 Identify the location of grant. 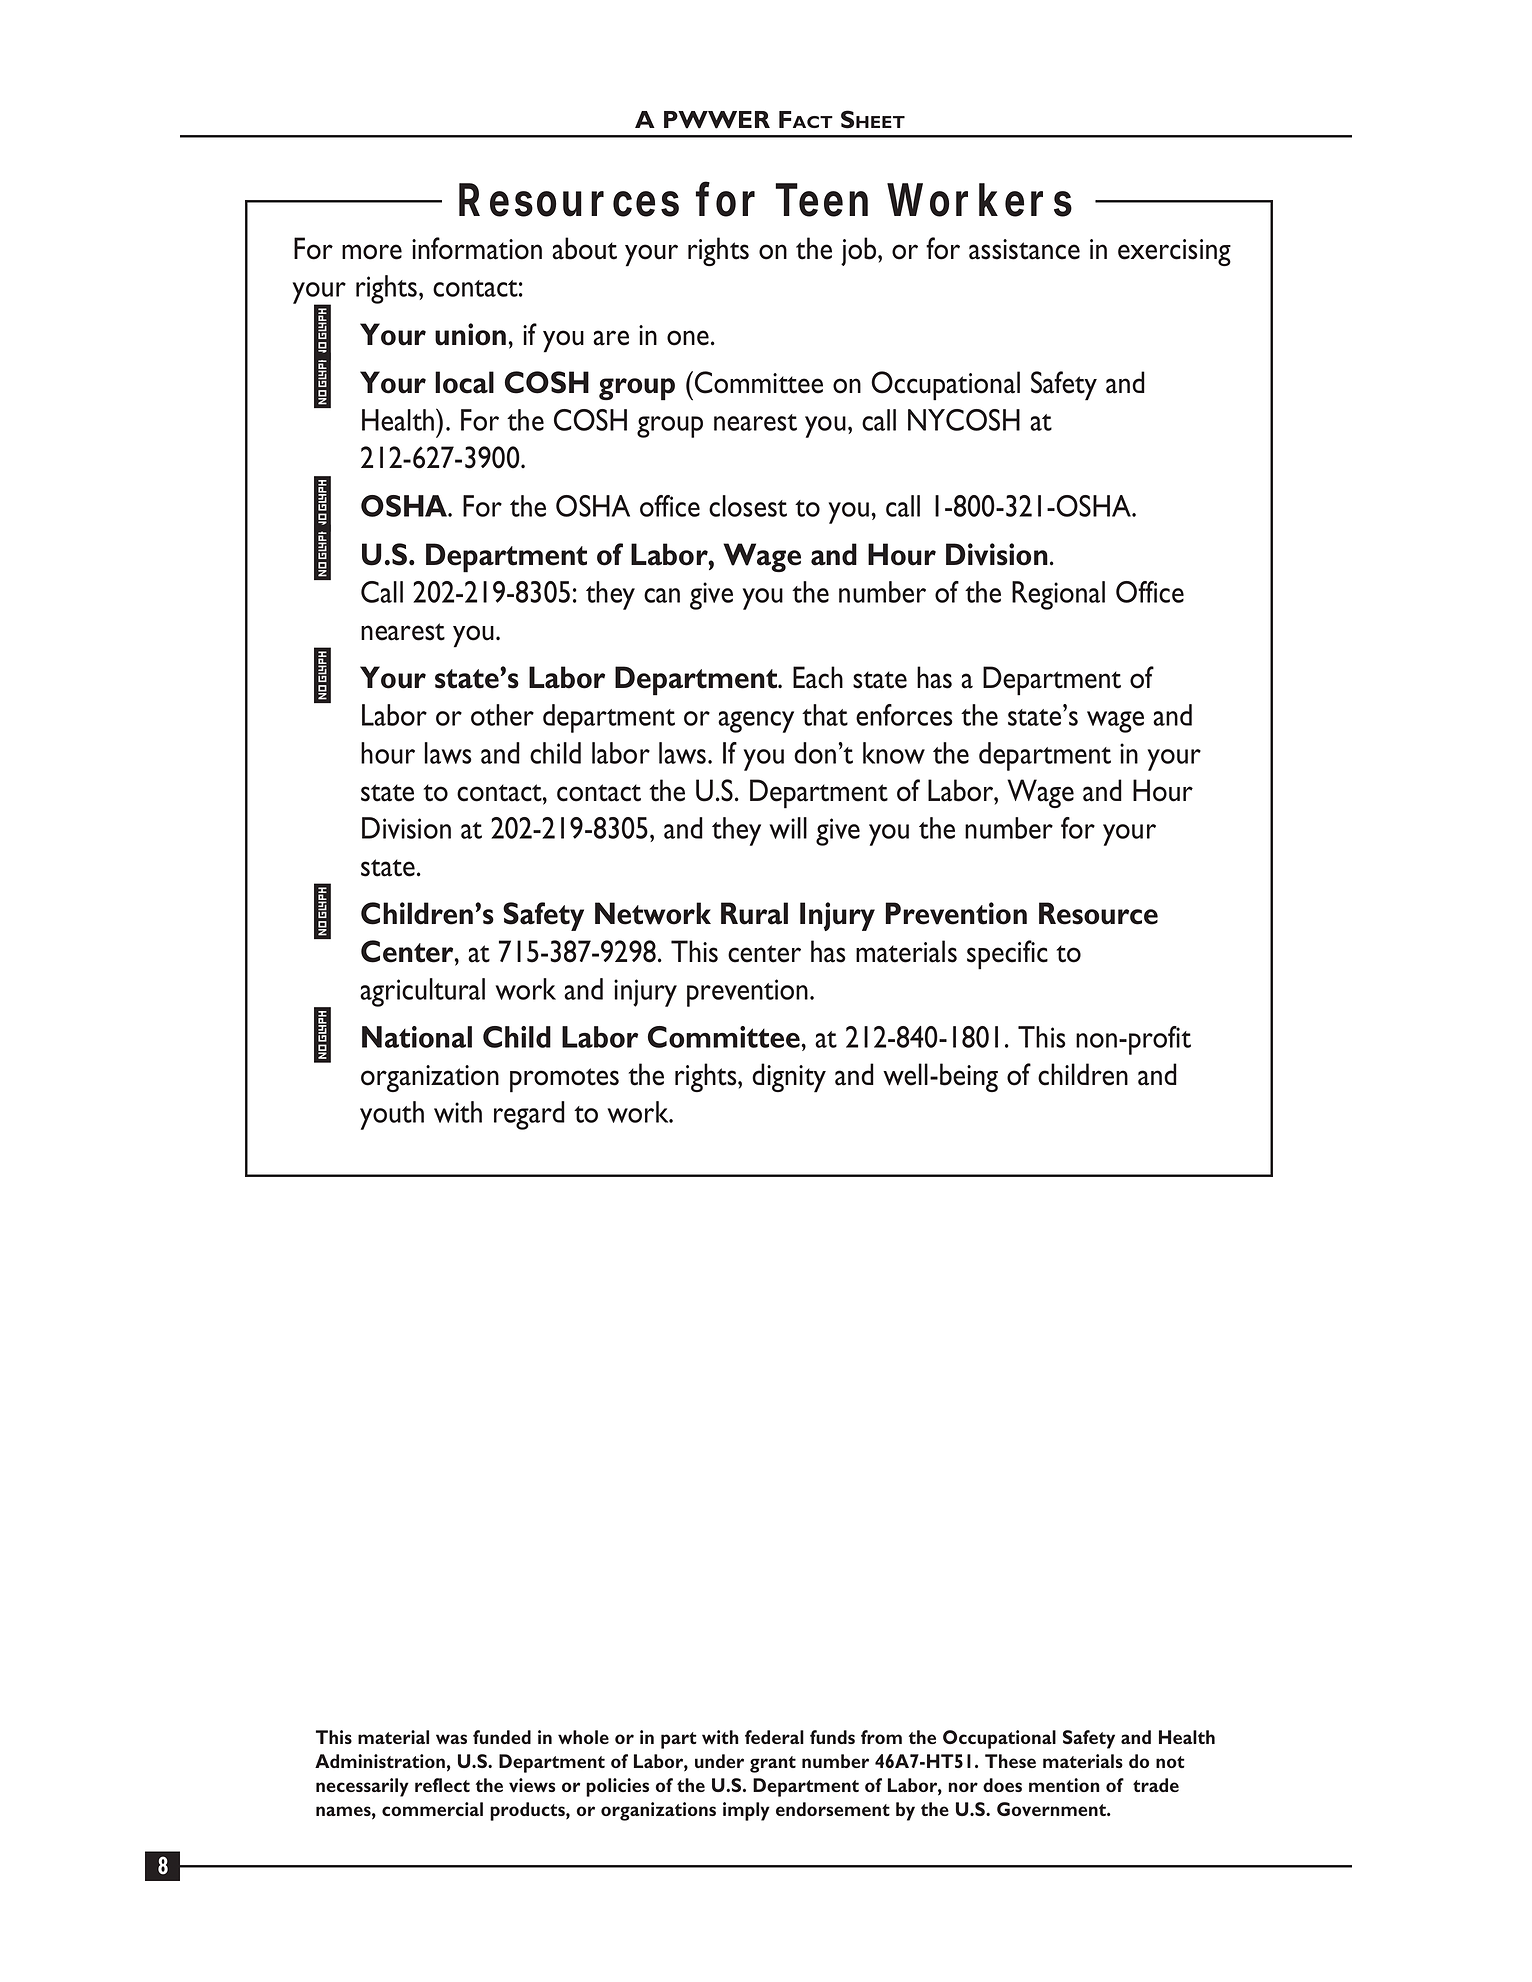
(773, 1764).
